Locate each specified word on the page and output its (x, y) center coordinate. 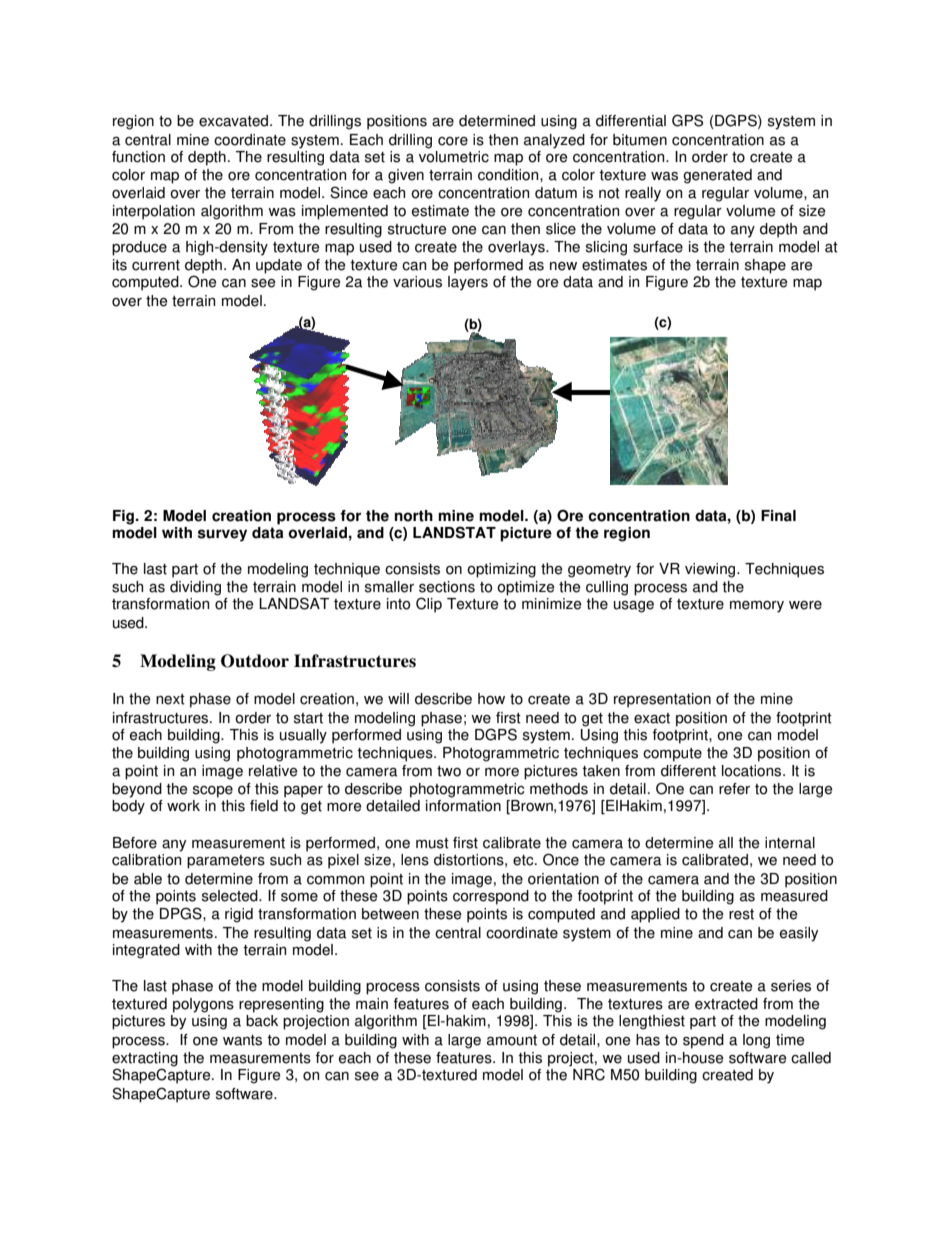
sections (447, 587)
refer (734, 789)
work (183, 806)
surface (658, 247)
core (453, 141)
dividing (195, 588)
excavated (235, 121)
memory (757, 607)
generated (717, 176)
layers (468, 283)
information (463, 806)
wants (242, 1040)
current (156, 265)
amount (512, 1040)
